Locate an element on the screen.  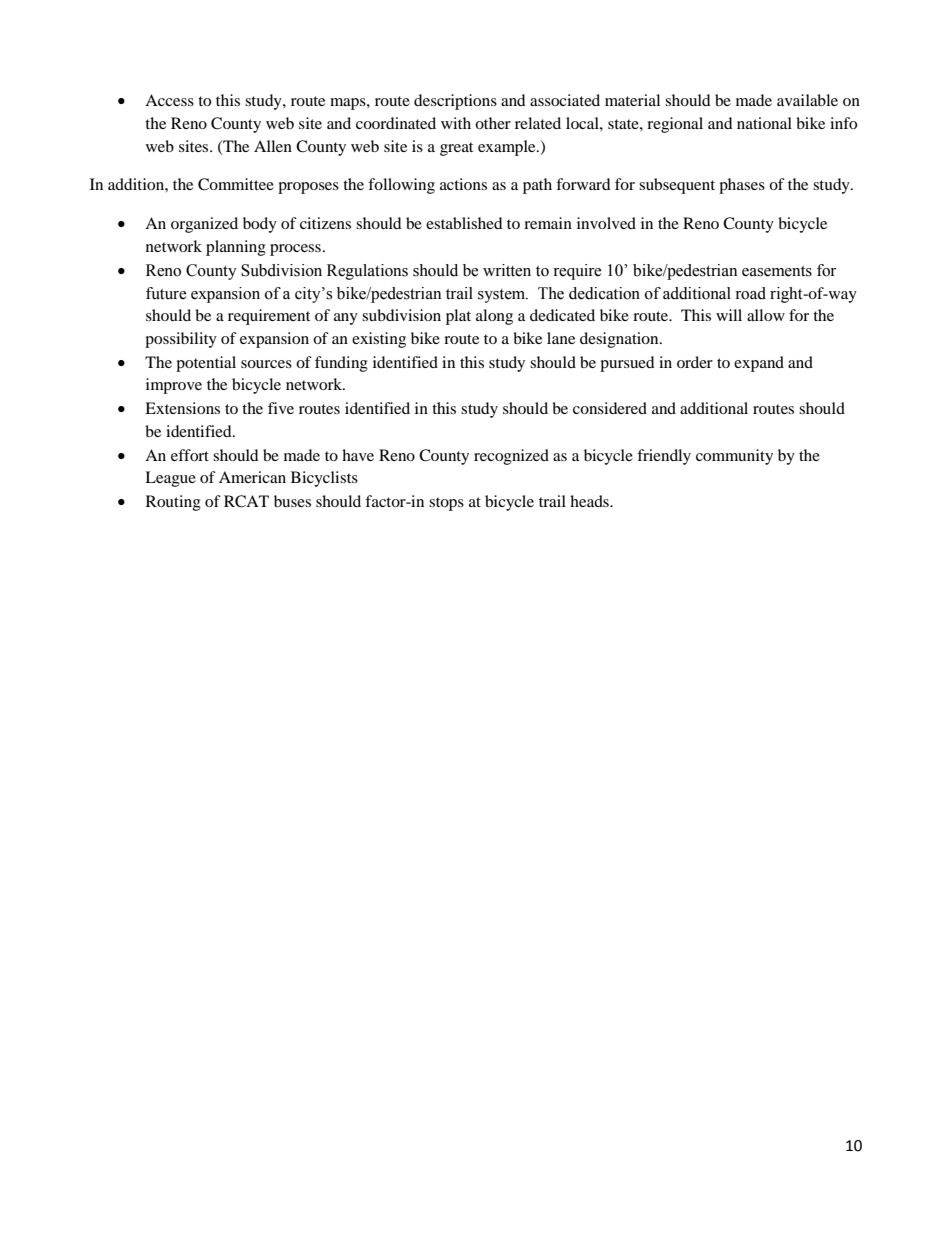
expand is located at coordinates (759, 364).
